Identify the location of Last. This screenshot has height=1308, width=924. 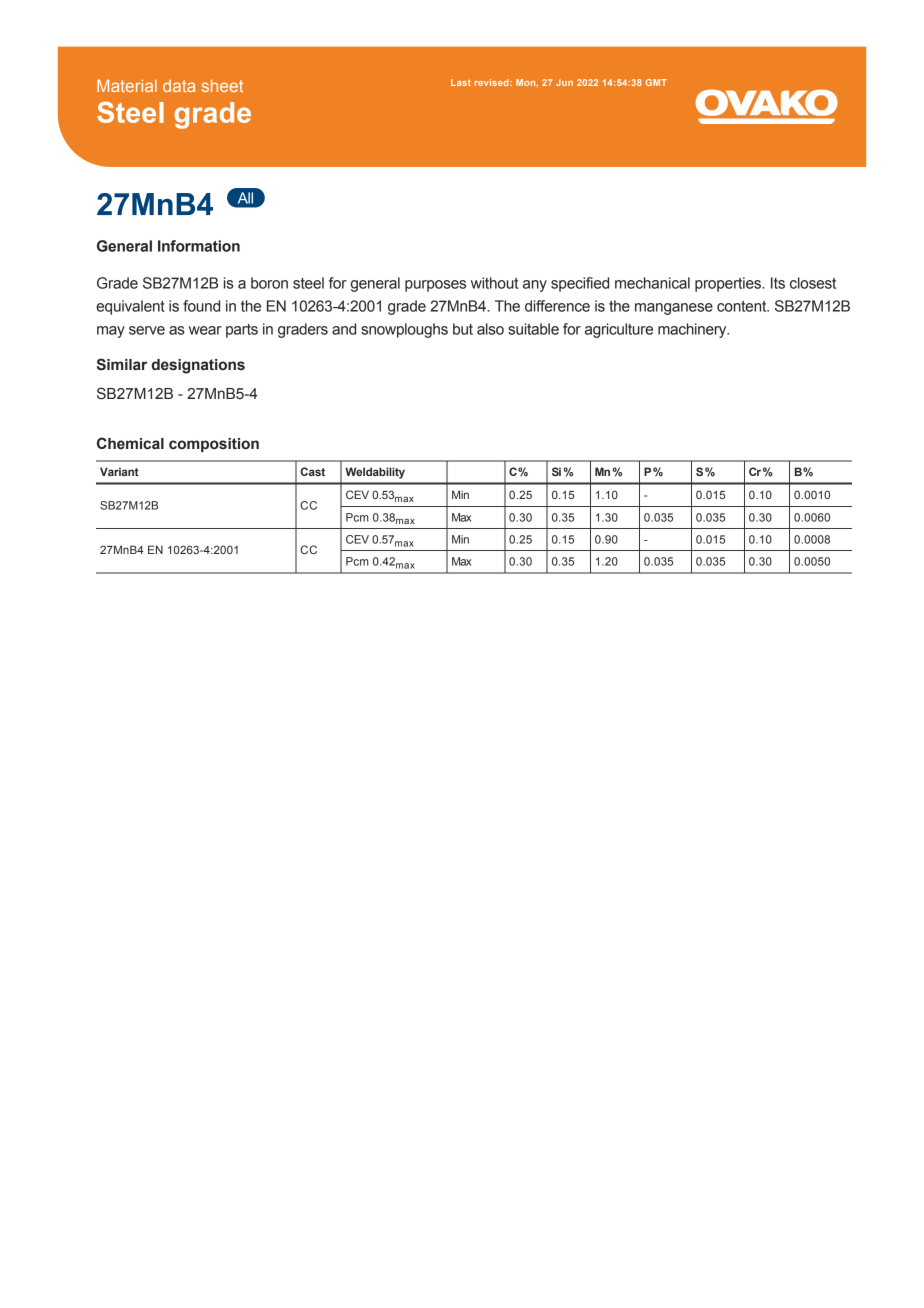
(461, 82).
